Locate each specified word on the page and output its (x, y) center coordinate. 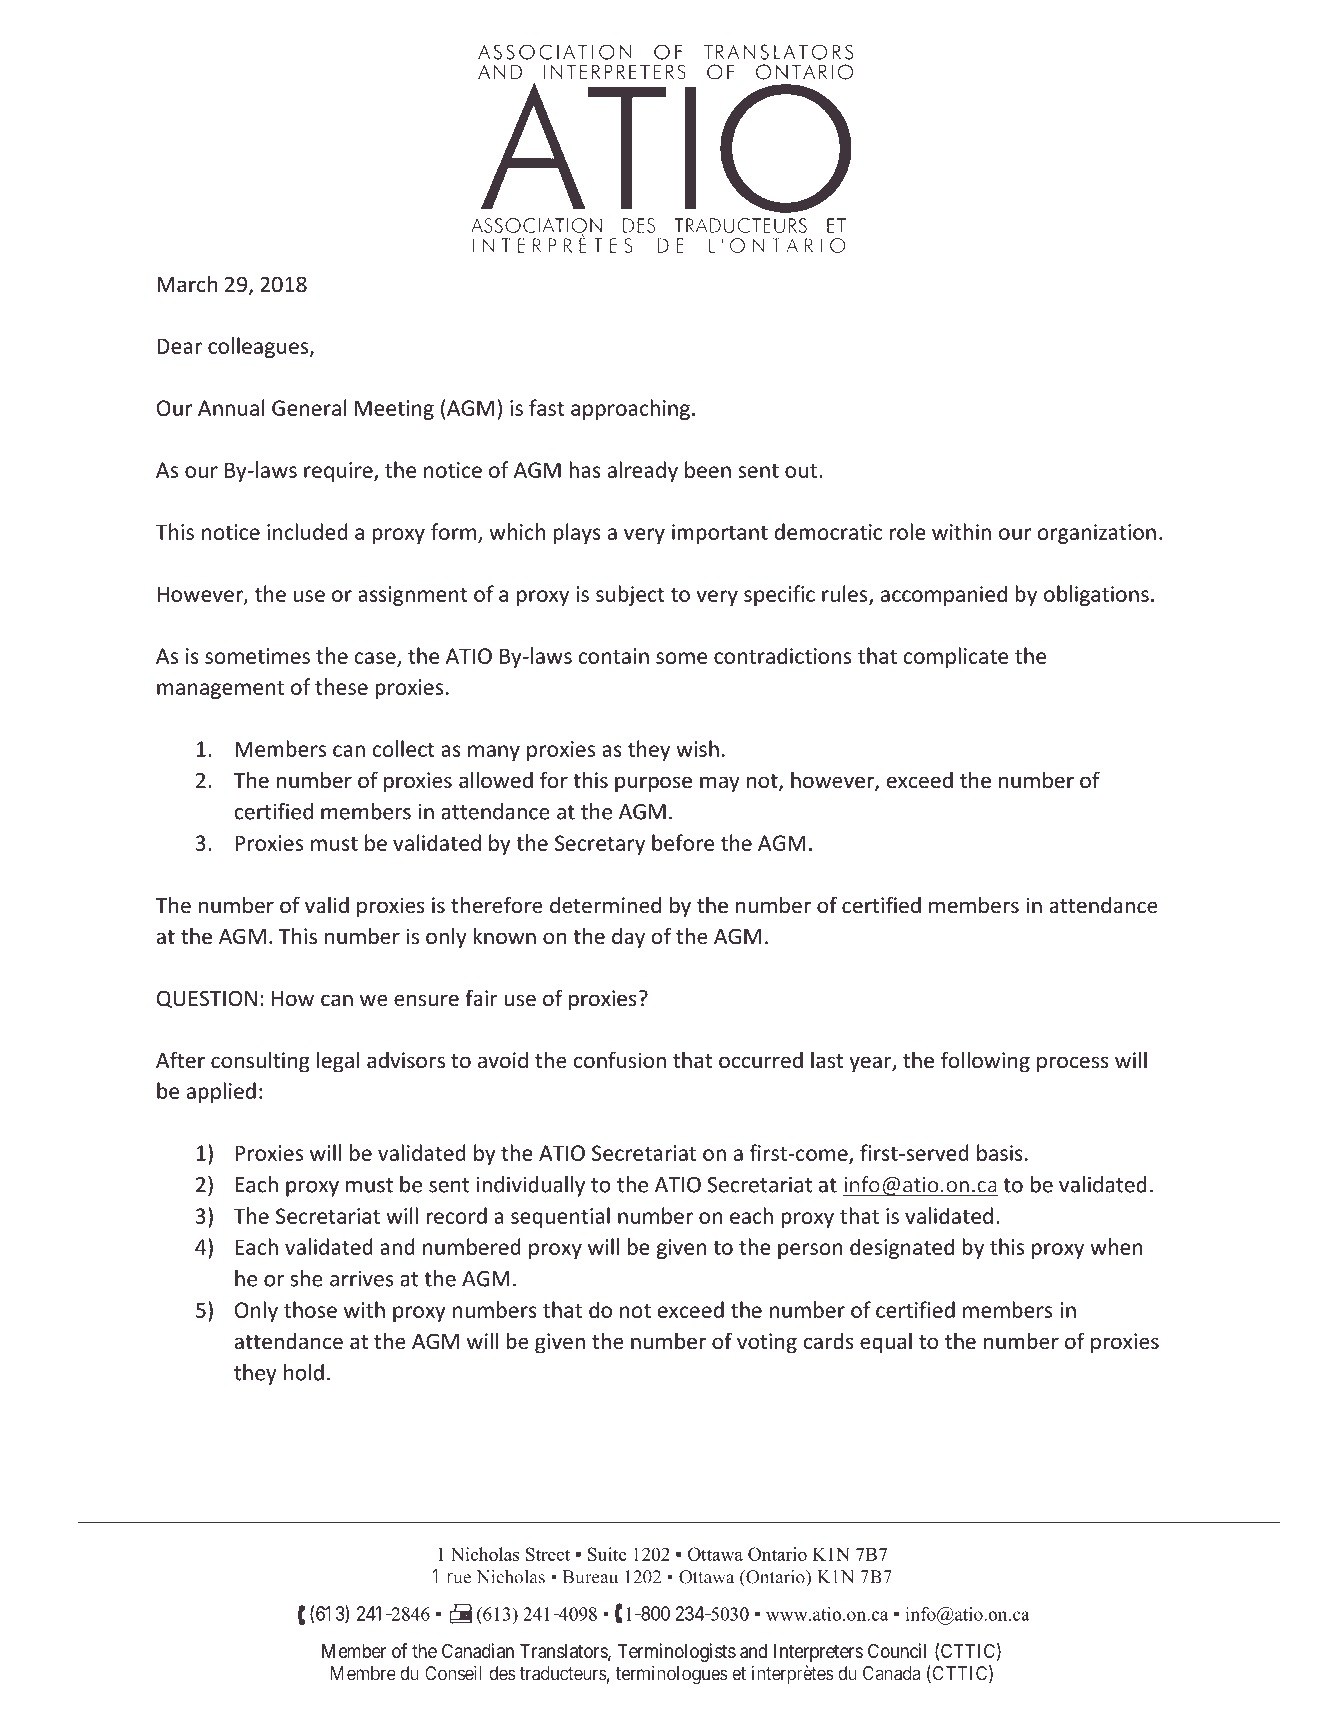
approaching (630, 409)
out (801, 471)
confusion (620, 1060)
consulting (260, 1062)
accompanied (944, 595)
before (683, 842)
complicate (956, 657)
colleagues (259, 347)
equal (886, 1343)
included (307, 531)
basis (1000, 1152)
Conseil (453, 1673)
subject (630, 595)
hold (304, 1372)
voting (767, 1343)
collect (404, 748)
